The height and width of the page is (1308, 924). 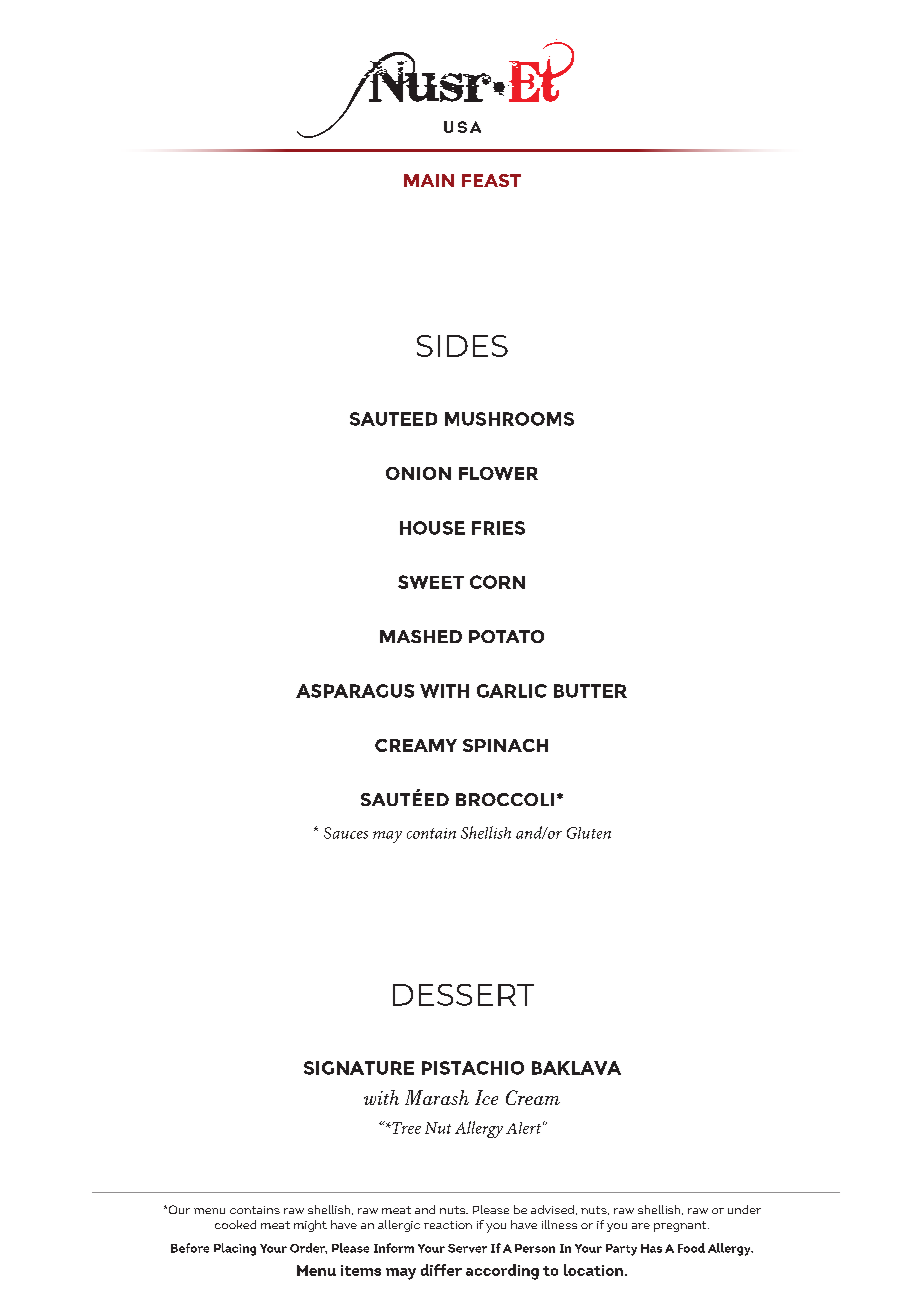 I want to click on Placing, so click(x=235, y=1249).
